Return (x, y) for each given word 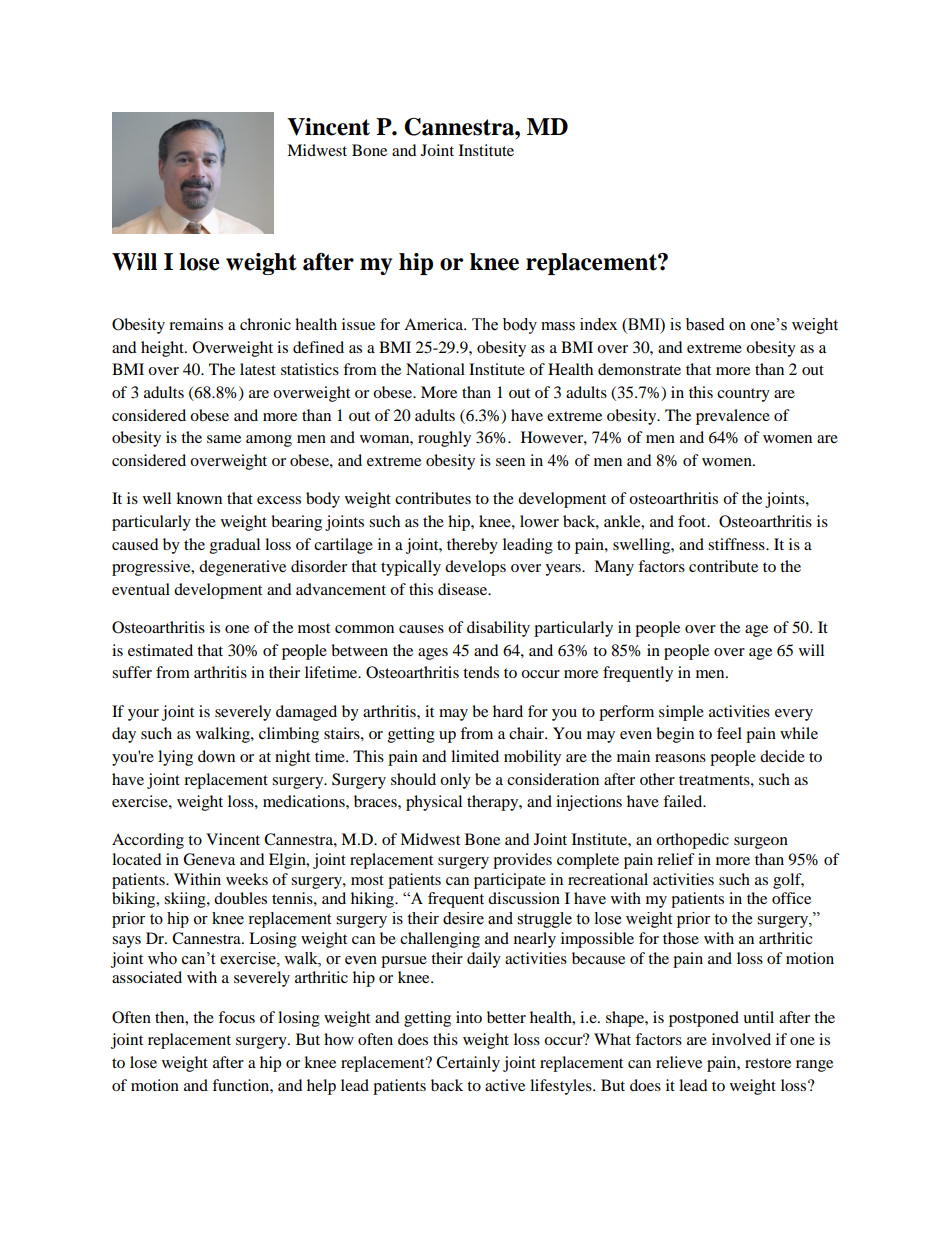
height (163, 349)
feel (729, 733)
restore (768, 1063)
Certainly (468, 1064)
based (705, 324)
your (143, 715)
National (435, 369)
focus (236, 1017)
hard (508, 711)
